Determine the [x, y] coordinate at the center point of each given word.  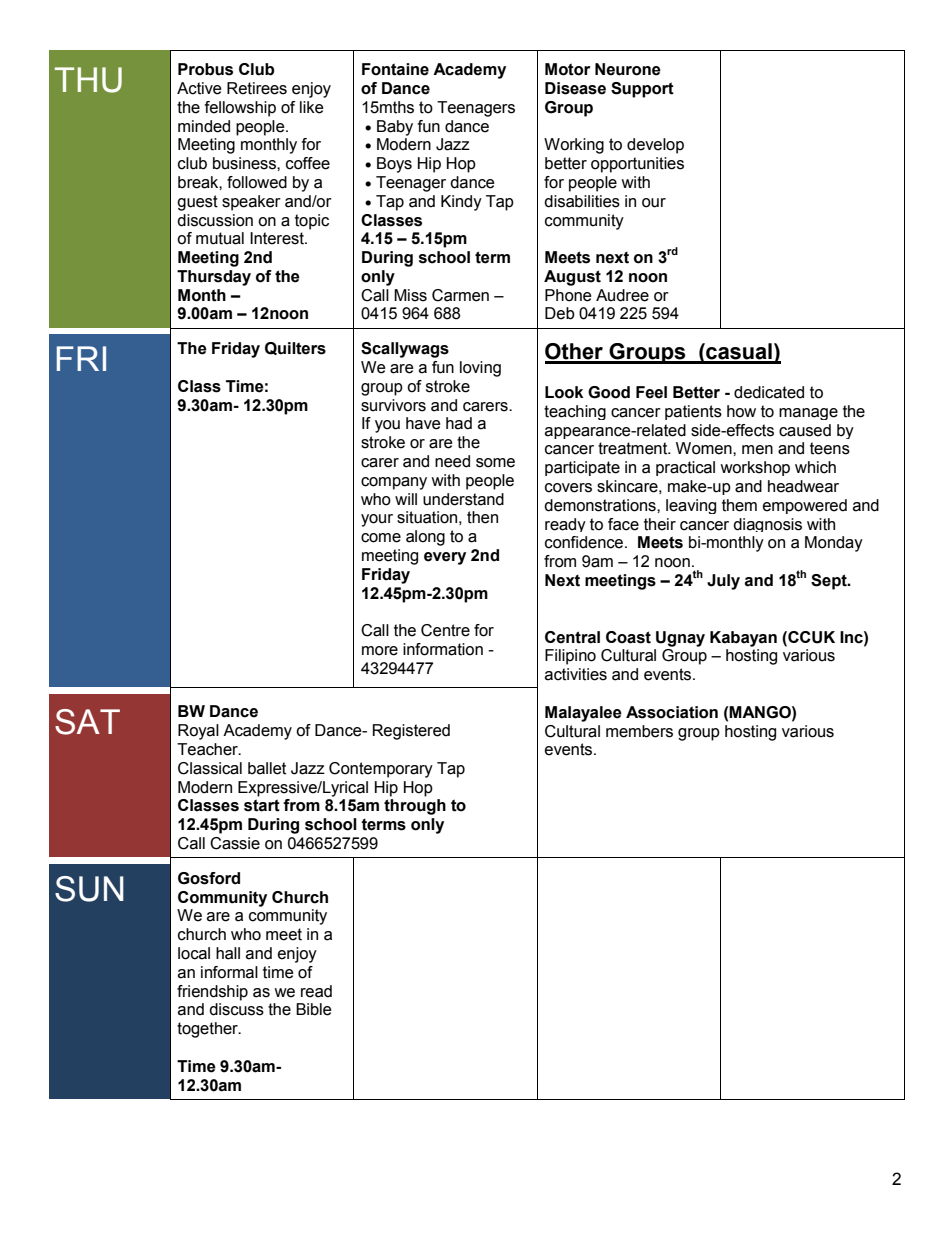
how [741, 411]
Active [199, 88]
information [443, 649]
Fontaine [395, 69]
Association [672, 712]
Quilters [295, 348]
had [459, 423]
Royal [198, 732]
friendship [212, 993]
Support [642, 90]
